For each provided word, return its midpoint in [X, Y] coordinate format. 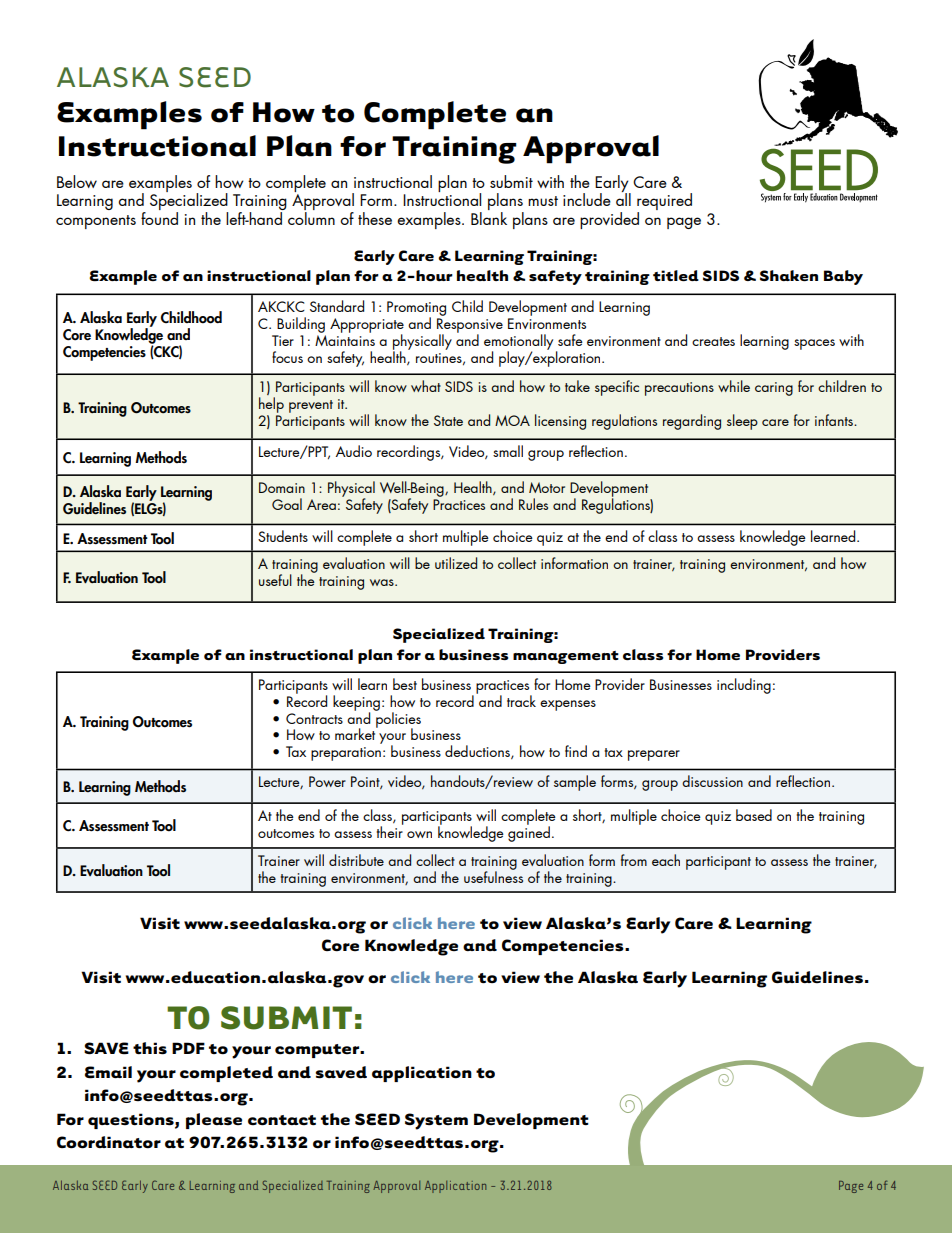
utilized [456, 563]
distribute [356, 860]
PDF [188, 1048]
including [744, 686]
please [214, 1121]
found [159, 218]
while [734, 386]
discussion [712, 781]
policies [397, 720]
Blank [489, 218]
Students [283, 536]
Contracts [314, 718]
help [271, 405]
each [666, 860]
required [664, 203]
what [426, 386]
